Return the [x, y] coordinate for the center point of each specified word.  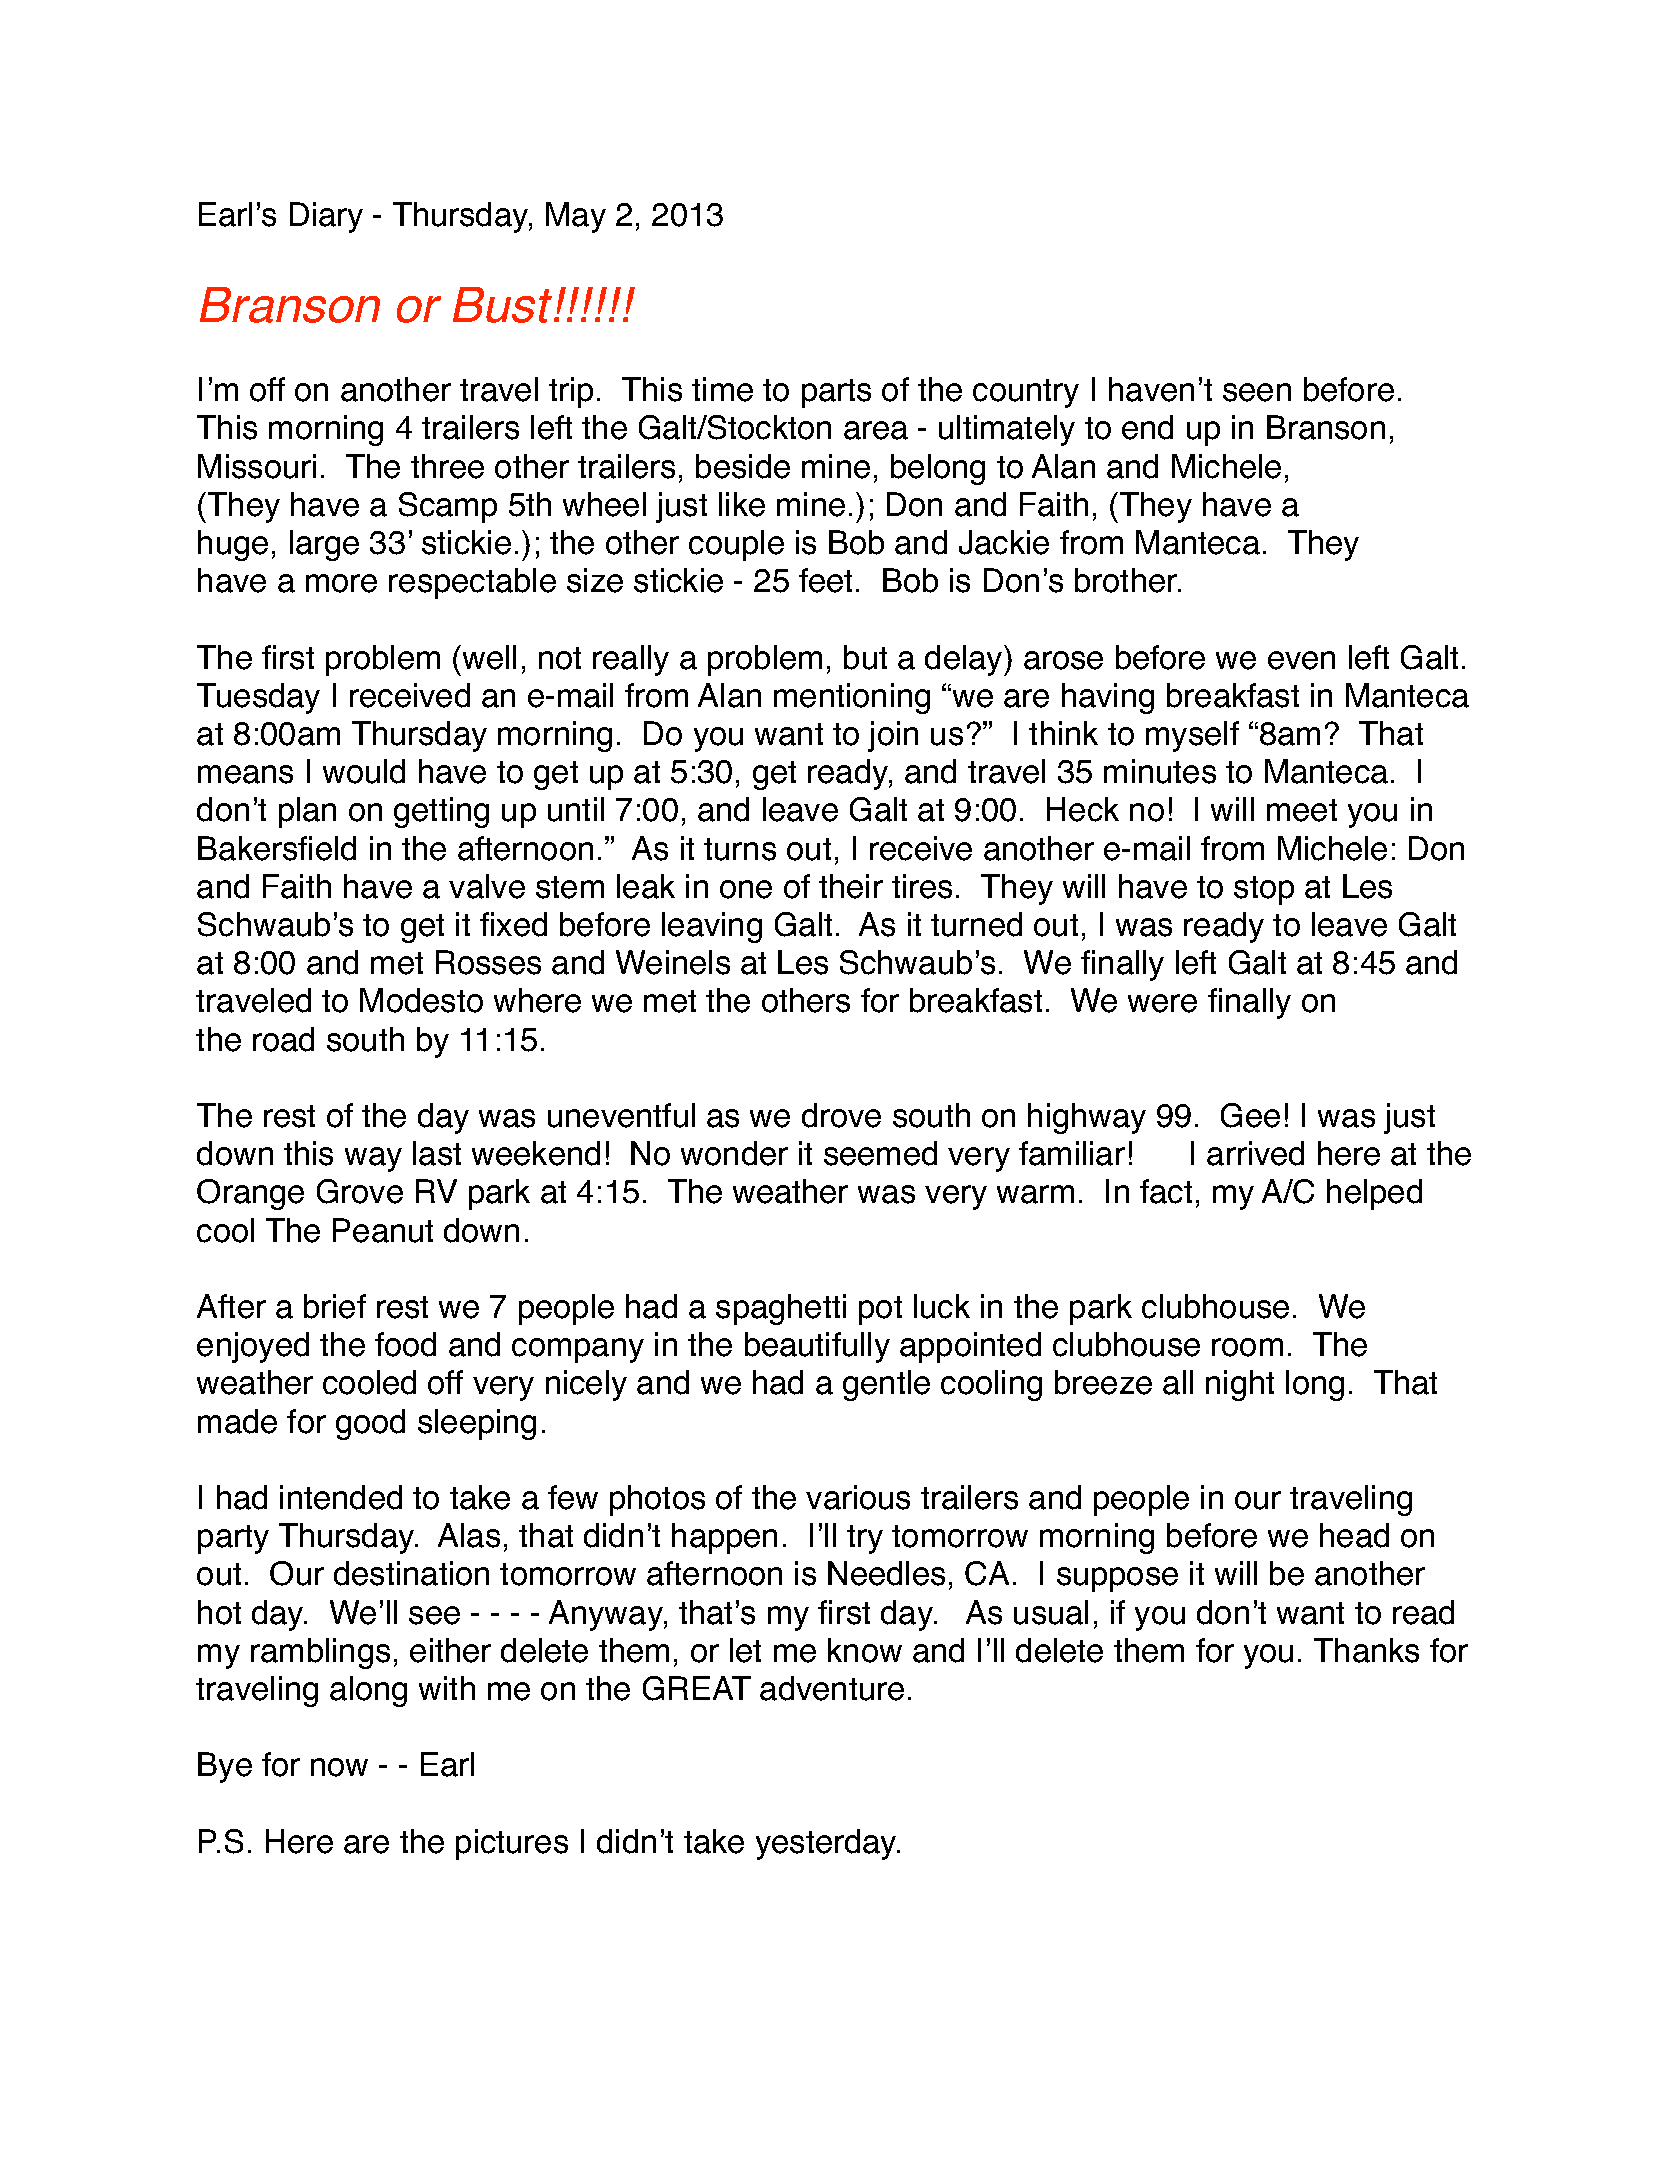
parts [836, 393]
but [865, 657]
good [370, 1424]
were [1162, 1003]
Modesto [421, 1000]
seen [1257, 392]
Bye [225, 1767]
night [1240, 1385]
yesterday [827, 1844]
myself [1192, 736]
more [341, 583]
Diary [326, 217]
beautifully [817, 1347]
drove [841, 1115]
